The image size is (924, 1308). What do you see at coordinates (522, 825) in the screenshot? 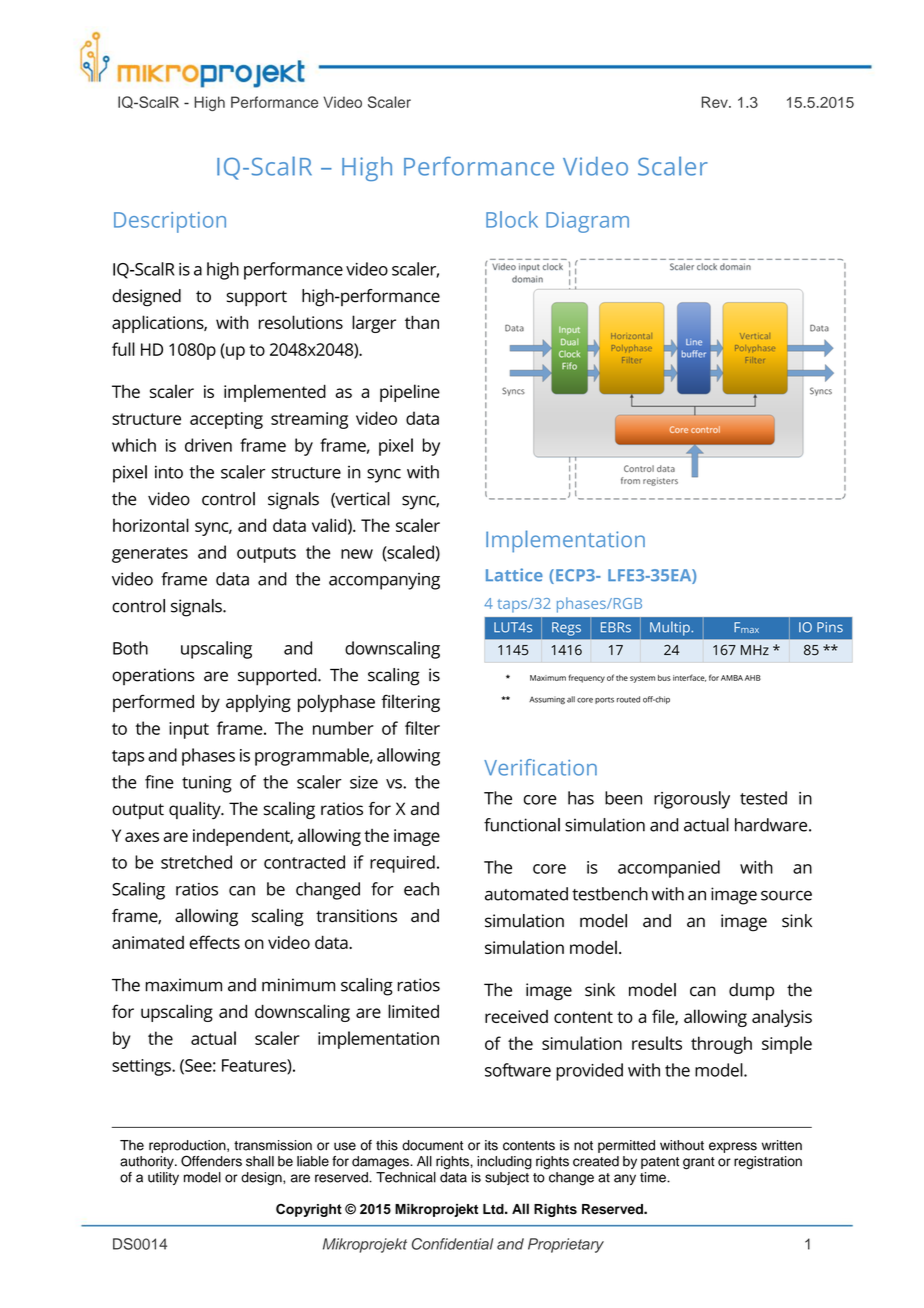
I see `functional` at bounding box center [522, 825].
